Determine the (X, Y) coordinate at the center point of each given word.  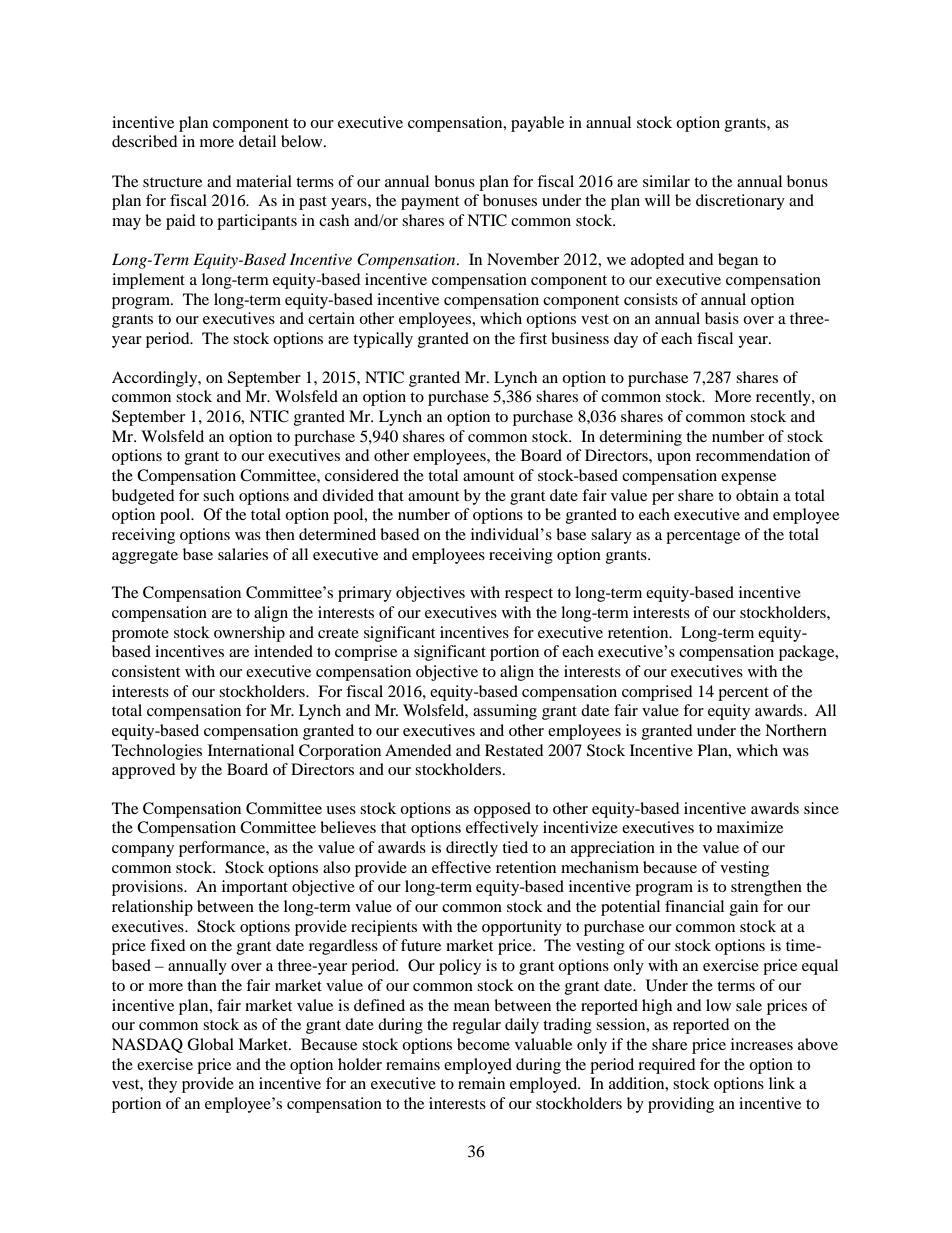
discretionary (740, 202)
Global (210, 1044)
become (483, 1044)
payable (537, 124)
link (782, 1083)
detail (257, 141)
